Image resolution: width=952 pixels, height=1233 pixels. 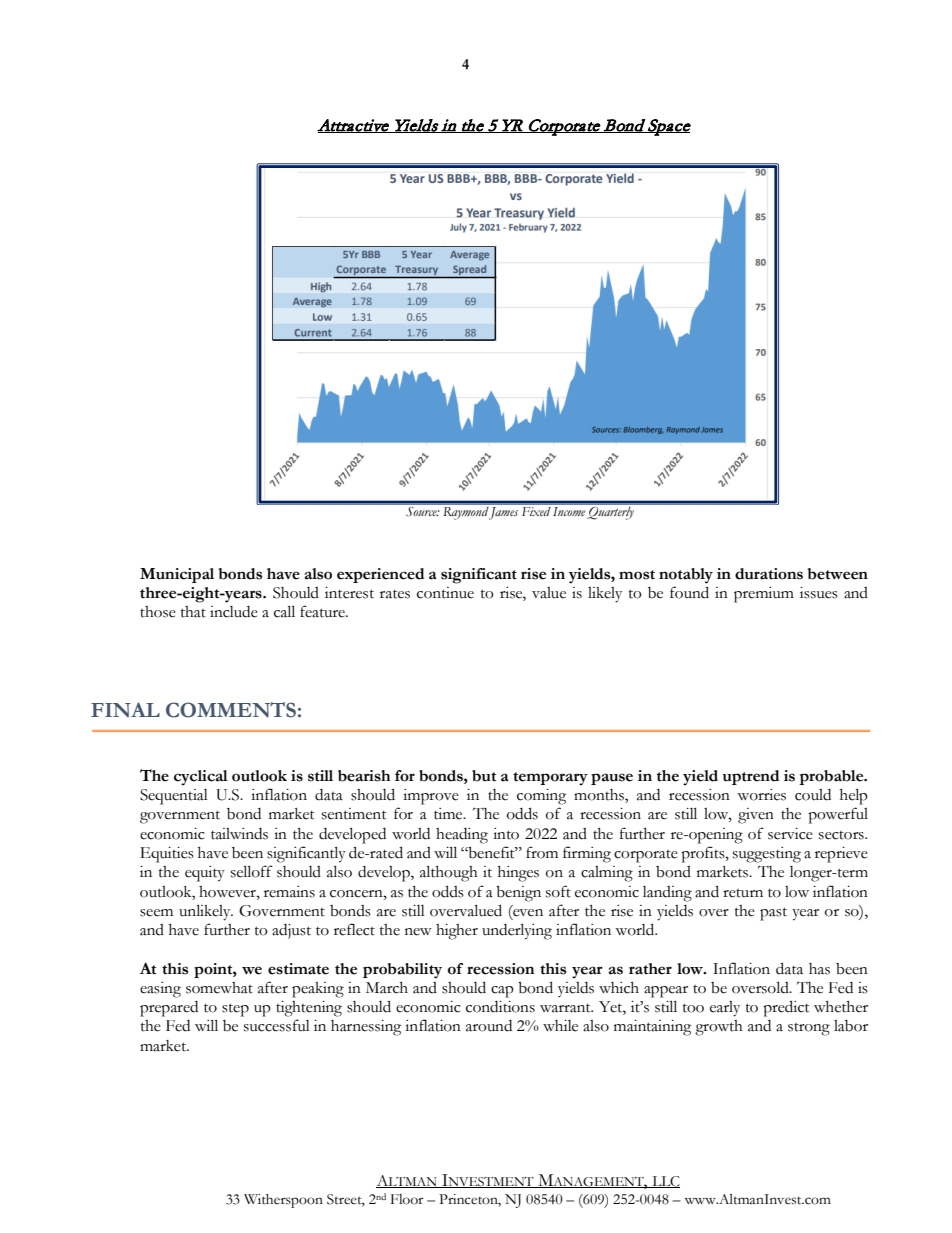 What do you see at coordinates (743, 893) in the document?
I see `return` at bounding box center [743, 893].
